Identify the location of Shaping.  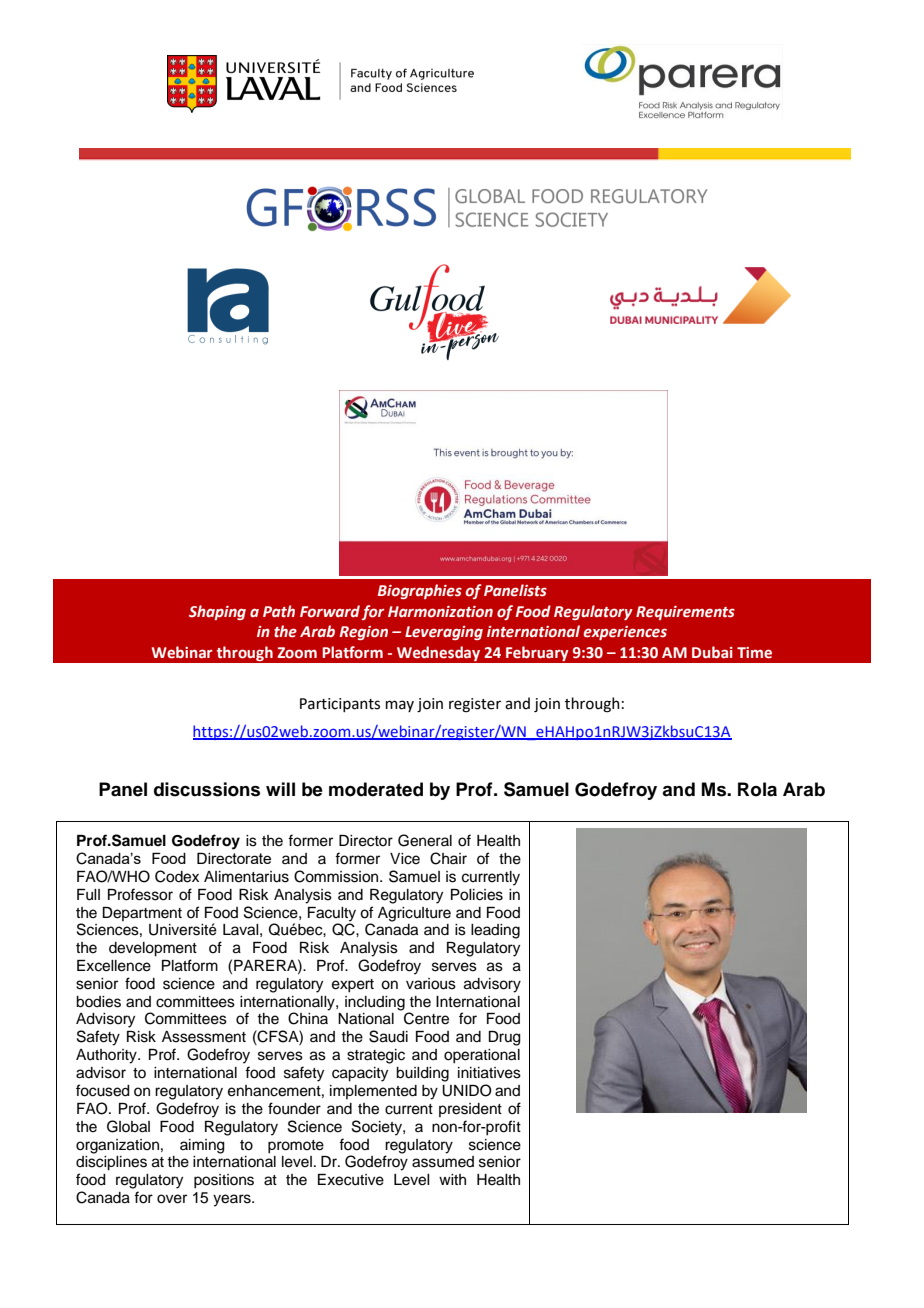
(217, 612).
